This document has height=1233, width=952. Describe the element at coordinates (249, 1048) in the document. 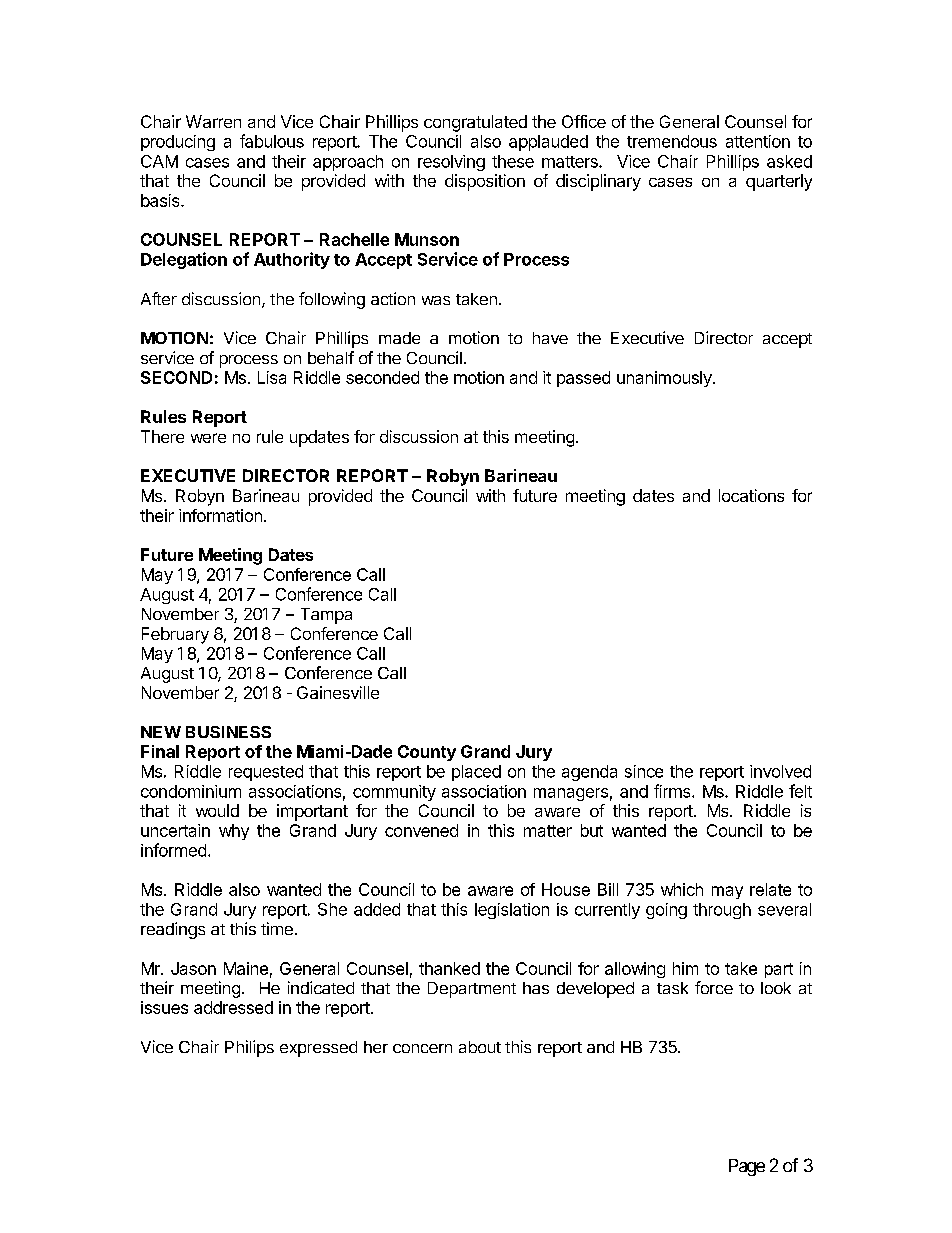

I see `Philips` at that location.
